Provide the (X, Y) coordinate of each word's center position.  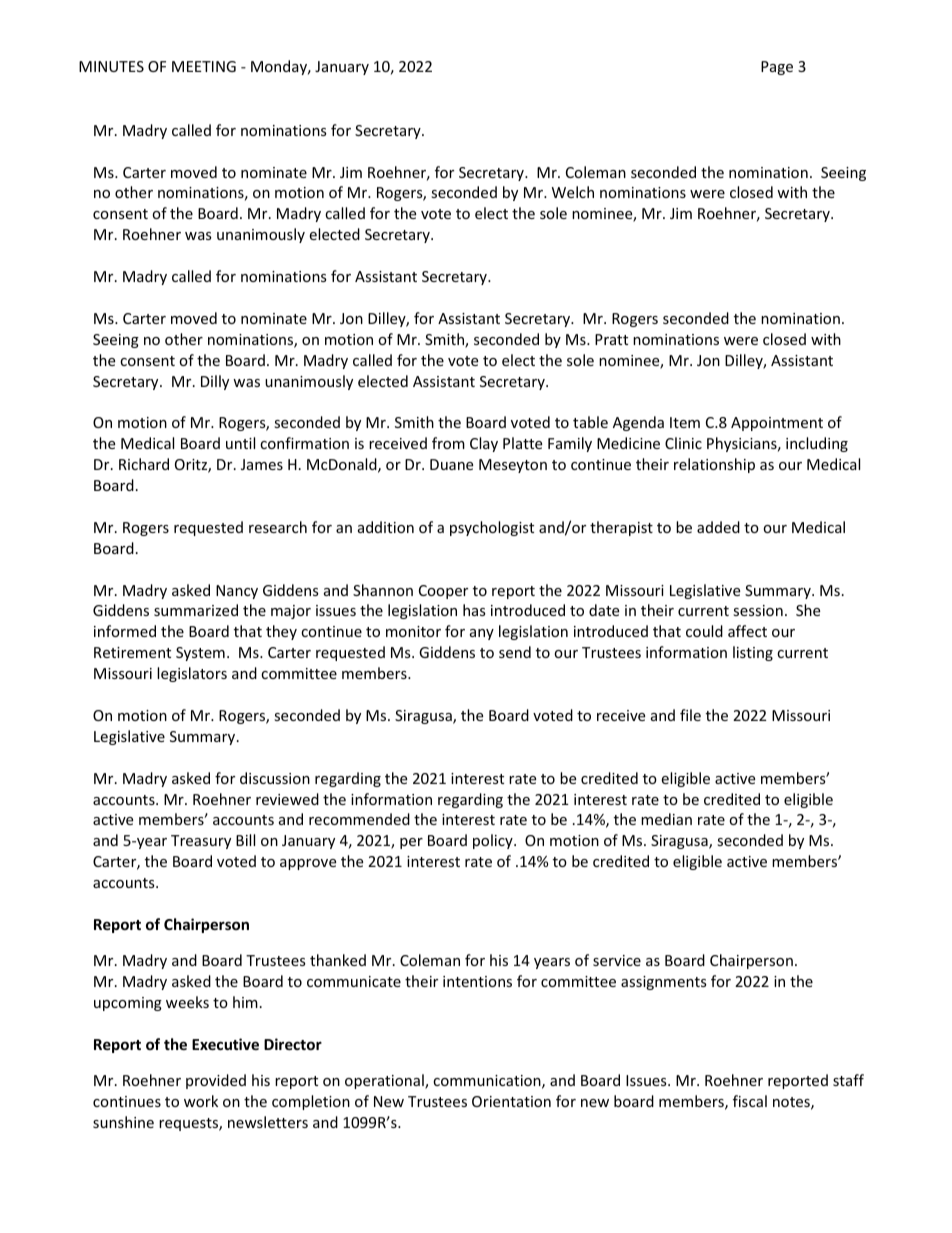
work (201, 1101)
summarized (196, 610)
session (758, 610)
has (474, 610)
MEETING (204, 66)
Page (777, 68)
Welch (573, 192)
